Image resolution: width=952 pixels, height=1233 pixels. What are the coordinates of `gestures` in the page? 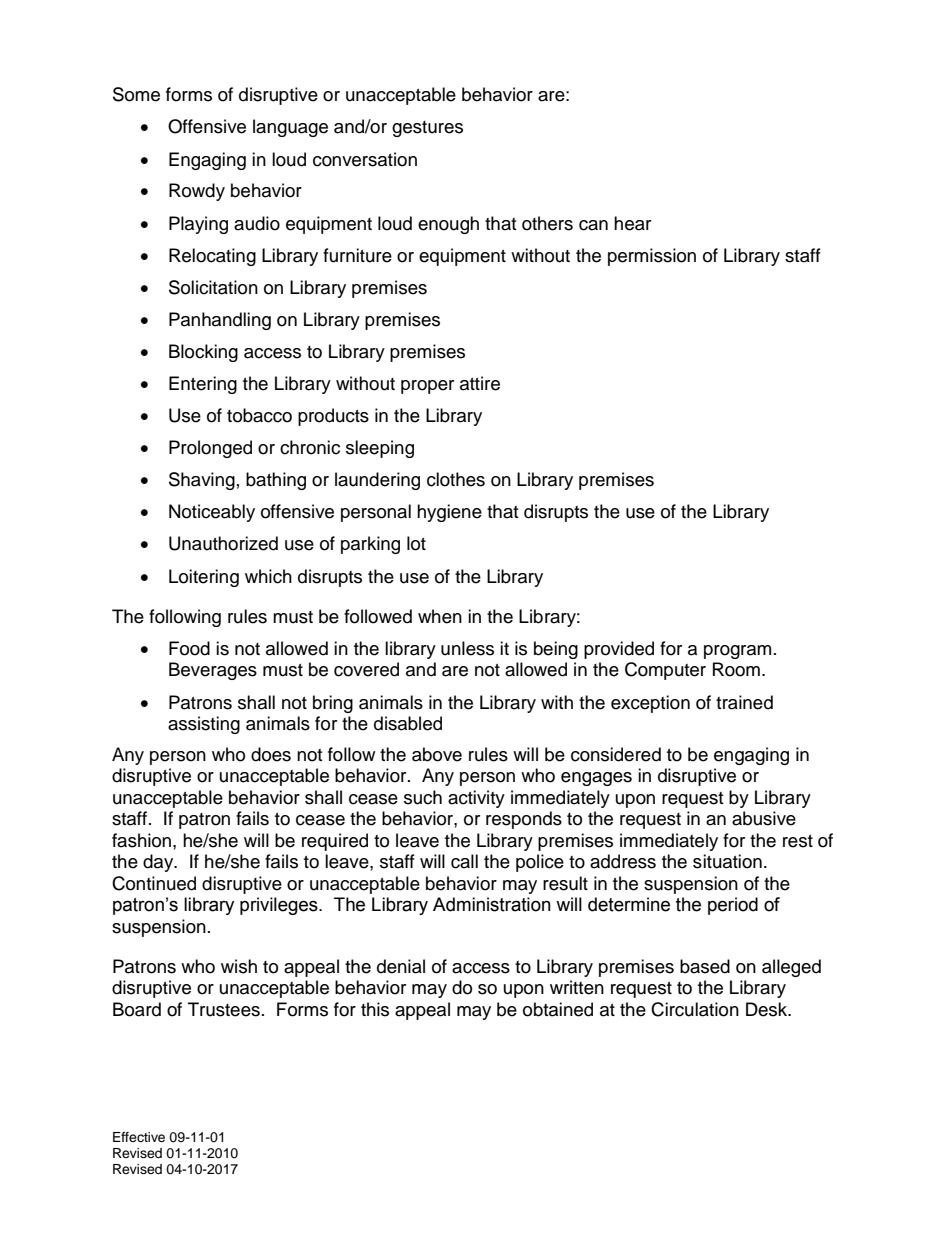 It's located at (427, 129).
